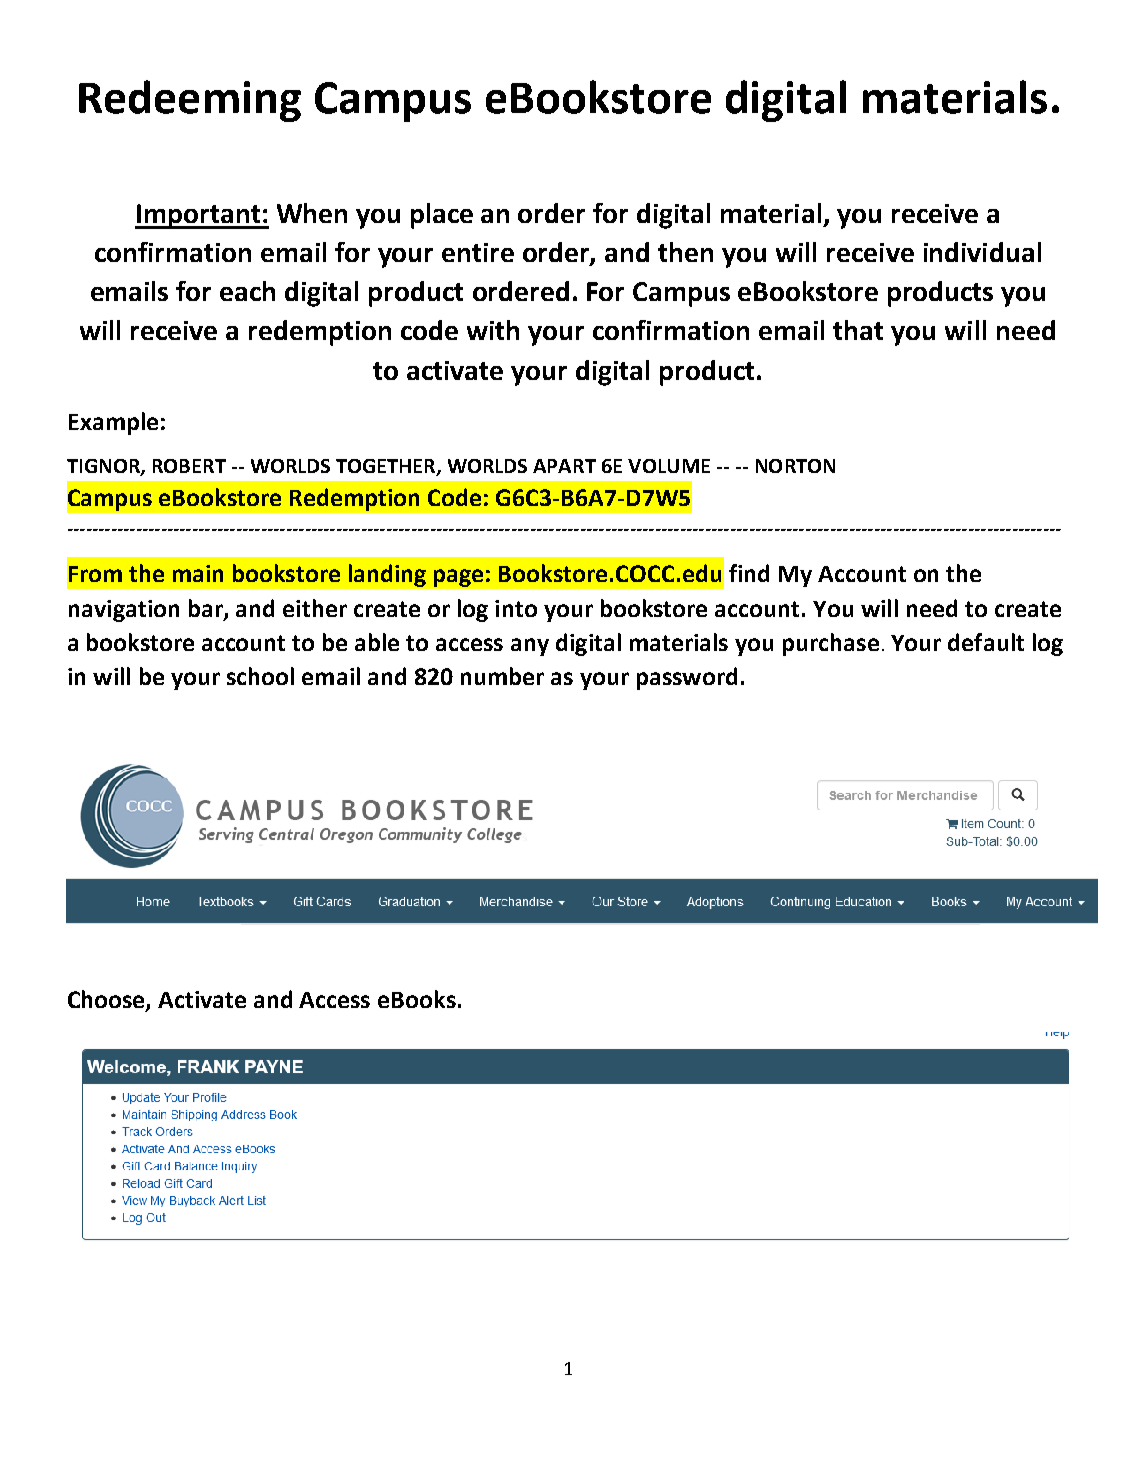  I want to click on Redeeming, so click(190, 101).
